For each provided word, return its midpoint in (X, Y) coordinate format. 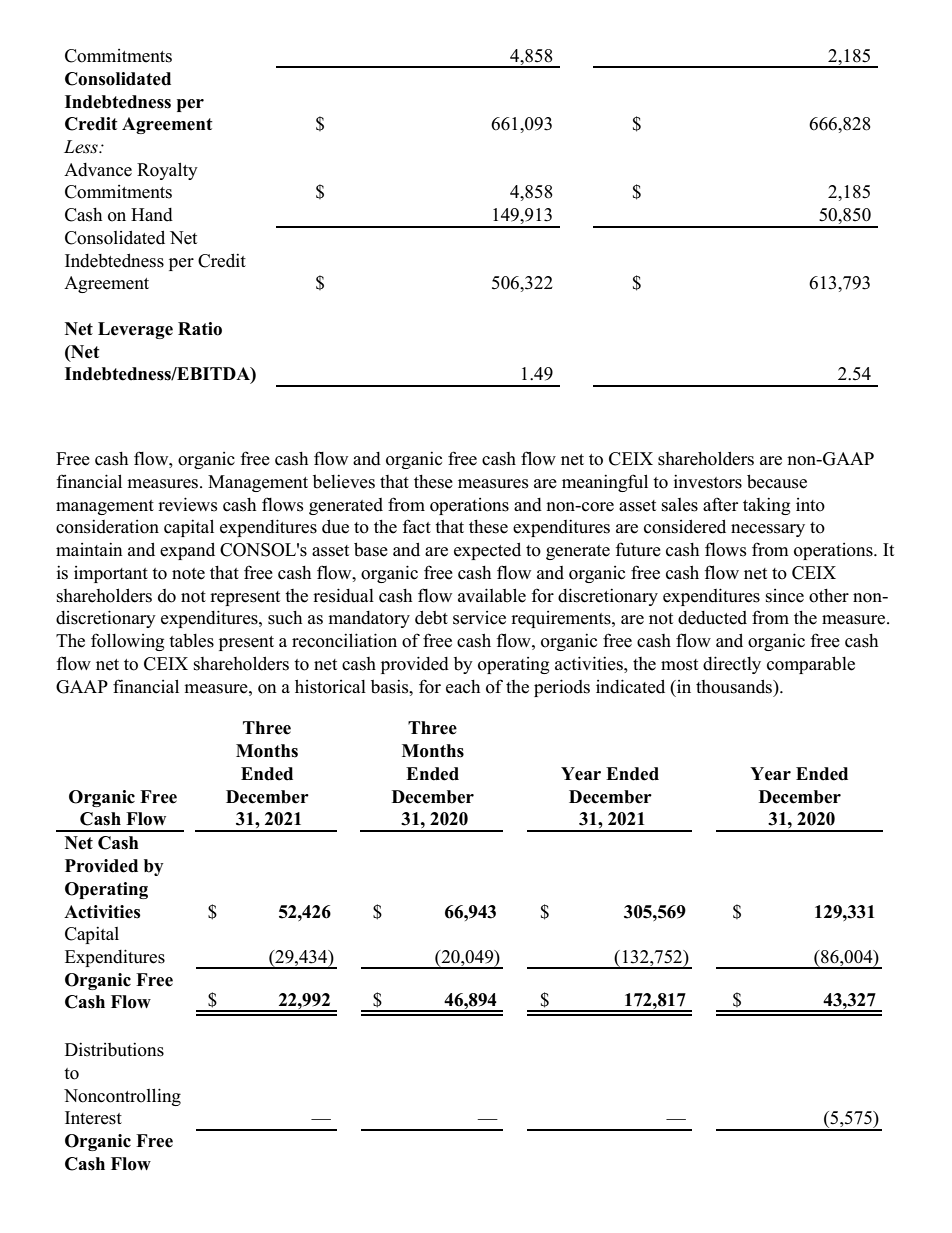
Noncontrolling (122, 1097)
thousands (735, 686)
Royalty (167, 171)
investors (708, 481)
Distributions (114, 1049)
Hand (152, 215)
